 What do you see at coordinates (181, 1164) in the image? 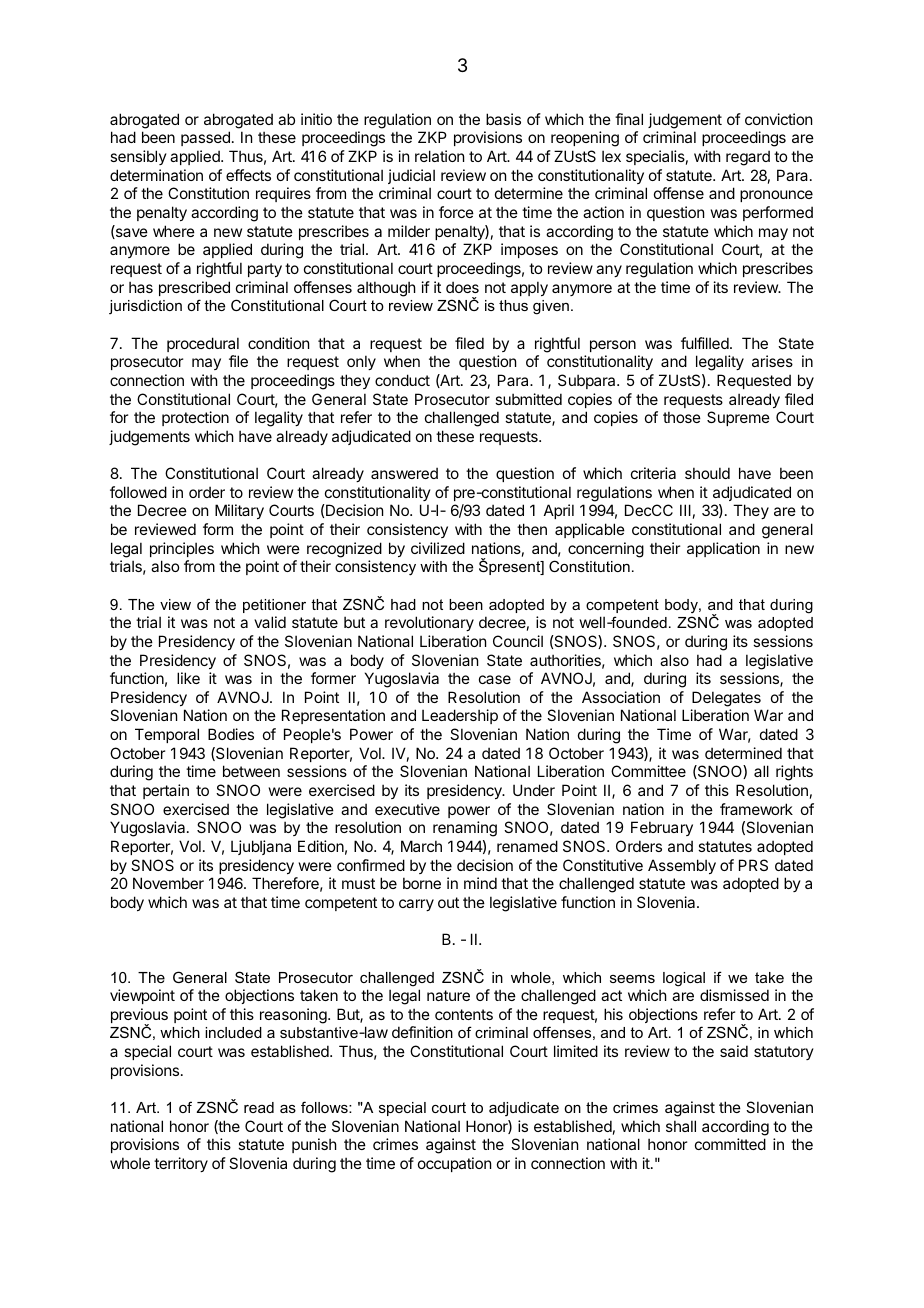
I see `territory` at bounding box center [181, 1164].
